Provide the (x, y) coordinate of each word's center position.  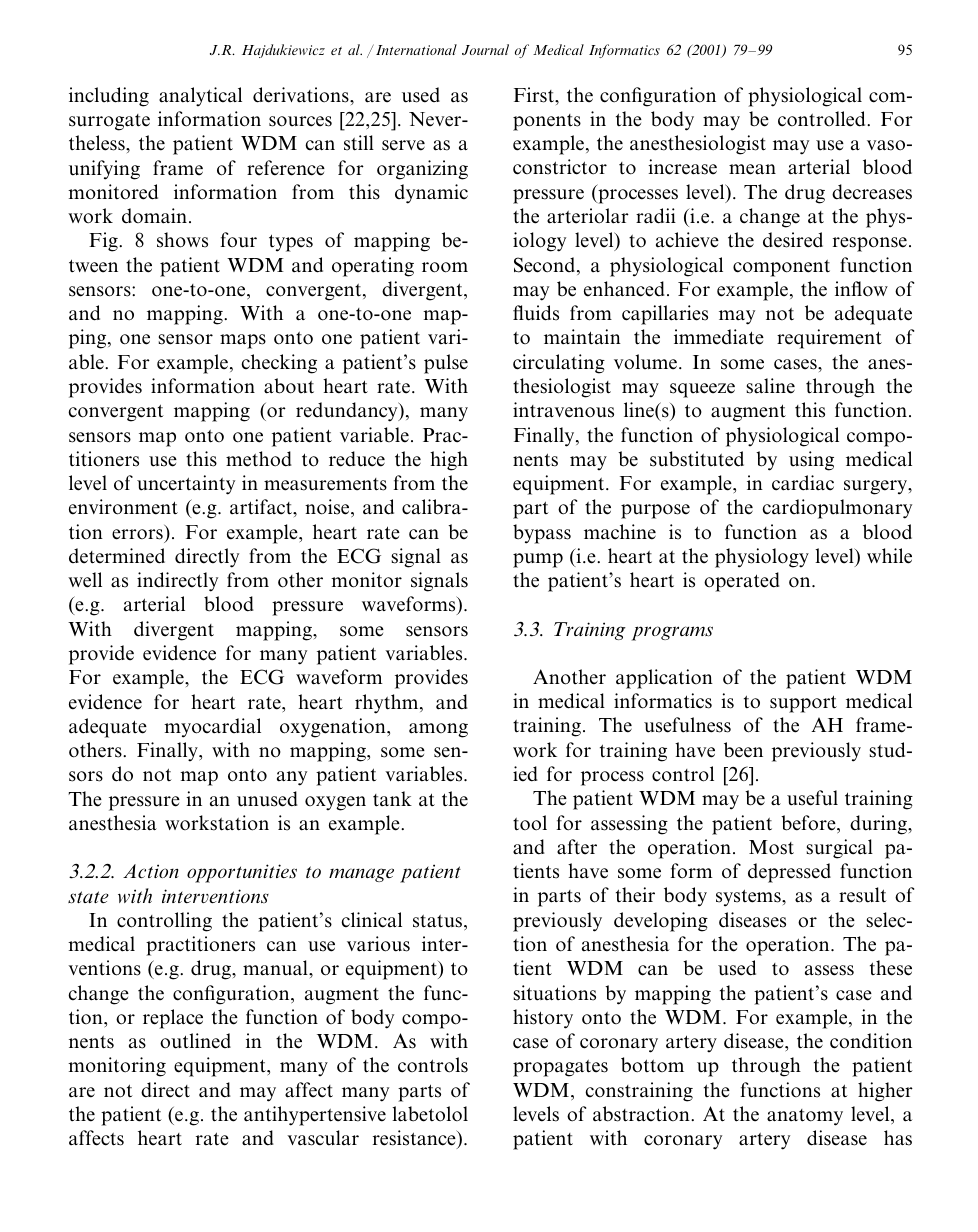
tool (530, 823)
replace (173, 1019)
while (889, 556)
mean (752, 169)
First (535, 96)
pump (538, 560)
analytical (200, 97)
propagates (560, 1068)
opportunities (242, 873)
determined (117, 556)
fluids (536, 313)
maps (243, 341)
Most (771, 847)
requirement (829, 339)
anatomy (805, 1117)
